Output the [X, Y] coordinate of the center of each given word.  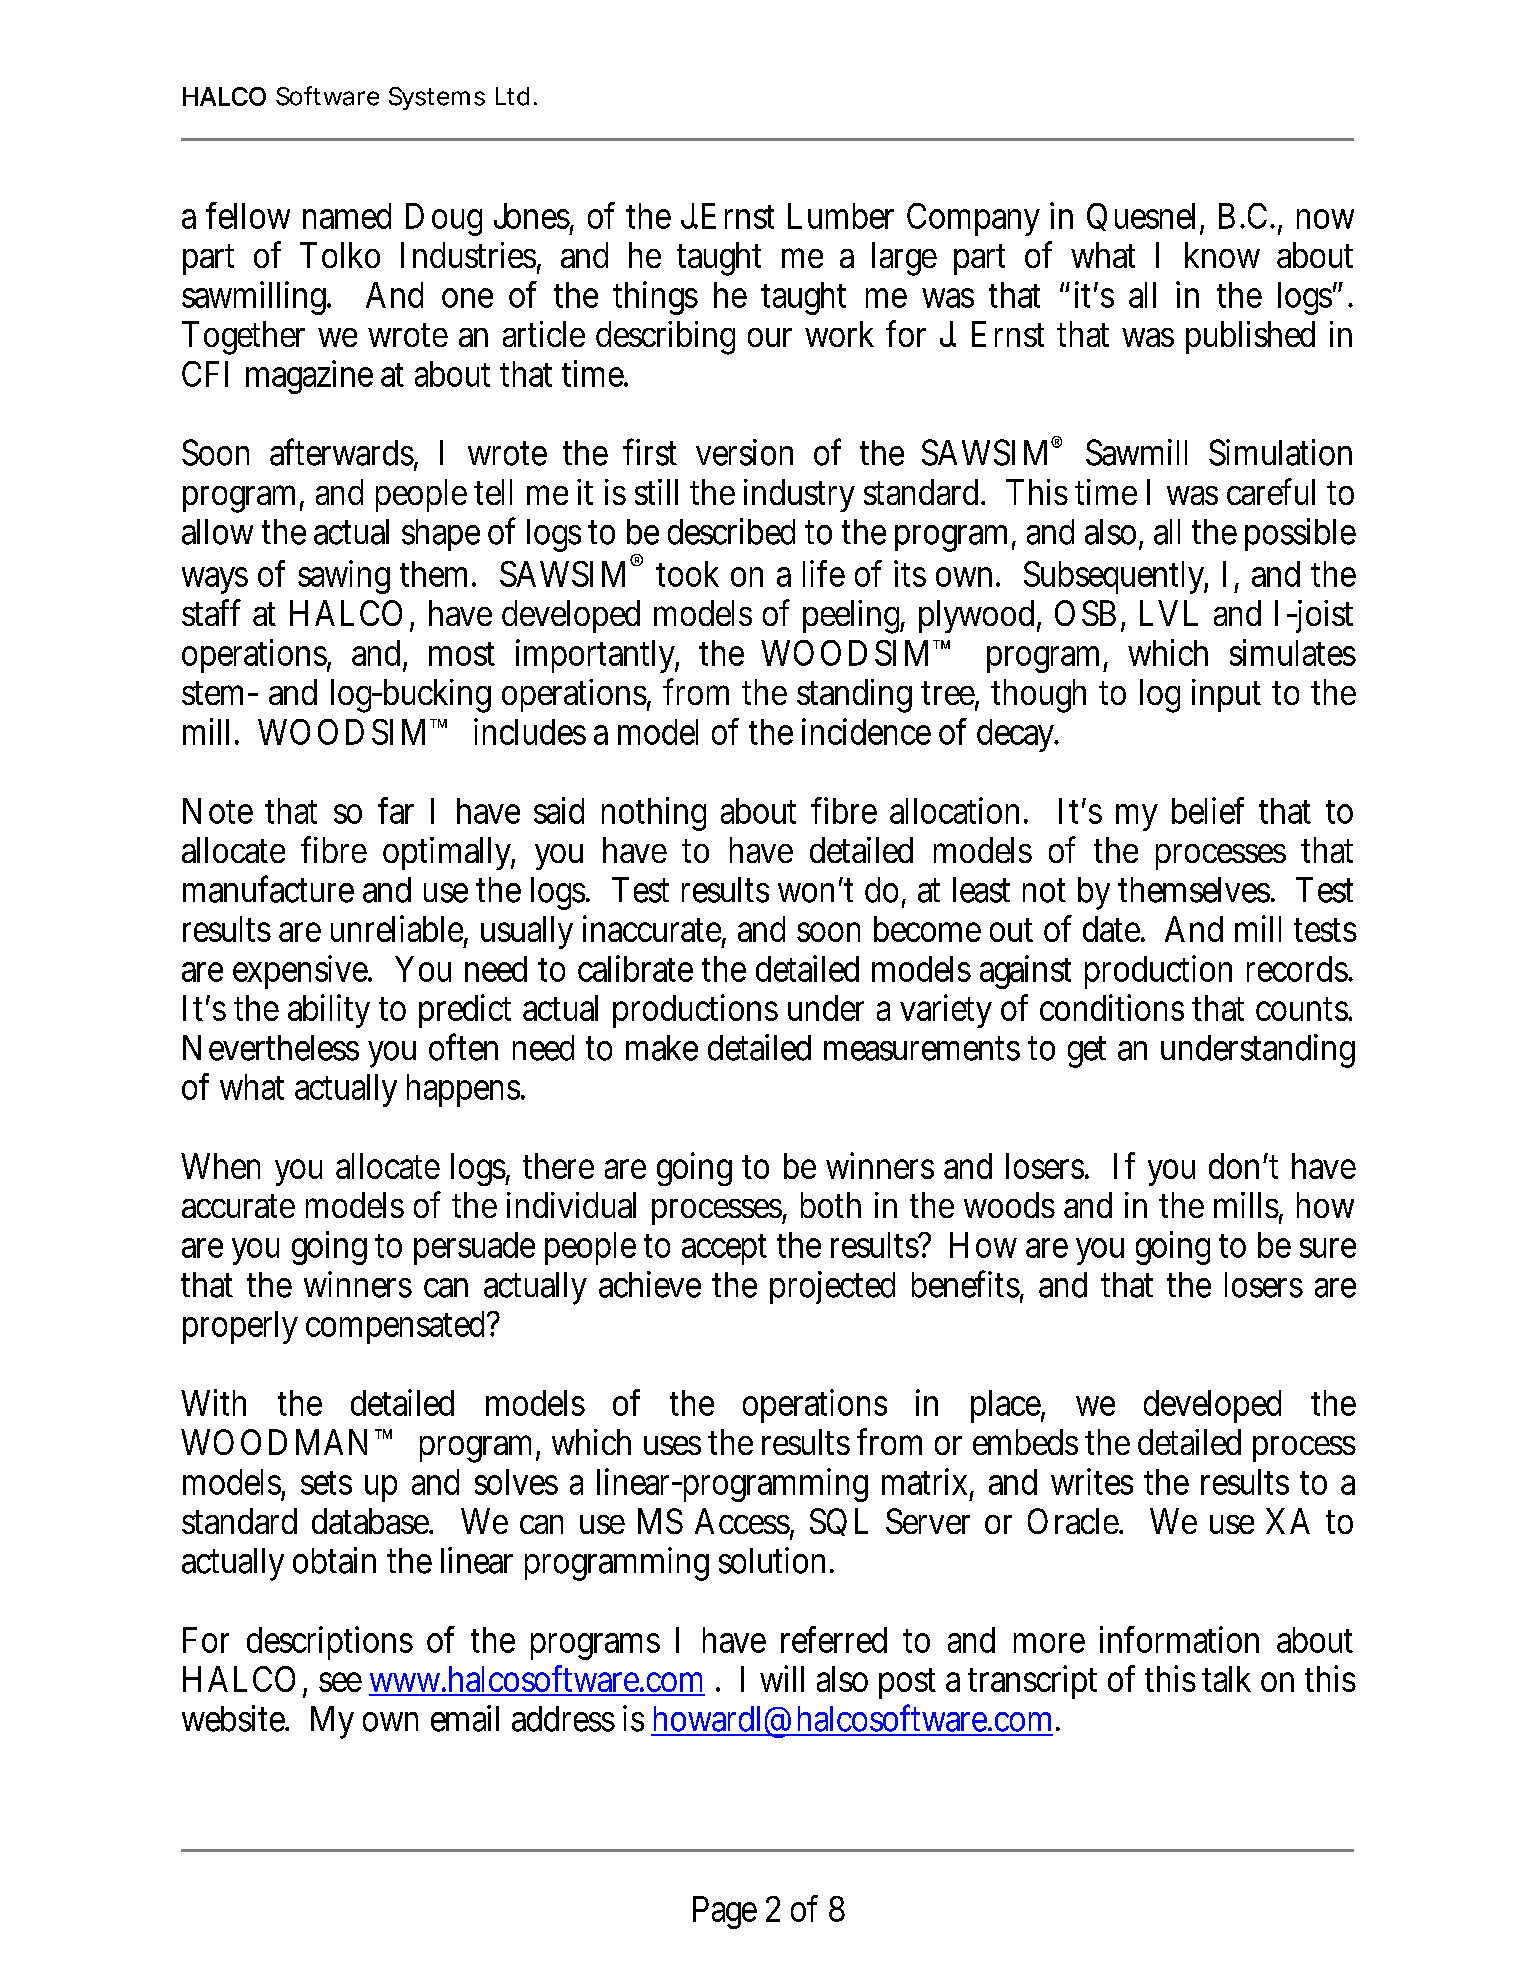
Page [725, 1912]
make [662, 1048]
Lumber [841, 216]
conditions [1112, 1007]
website [235, 1718]
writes [1092, 1481]
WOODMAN [278, 1442]
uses [672, 1445]
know [1222, 255]
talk [1226, 1679]
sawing [344, 577]
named [347, 216]
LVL [1169, 613]
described [731, 531]
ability [329, 1011]
